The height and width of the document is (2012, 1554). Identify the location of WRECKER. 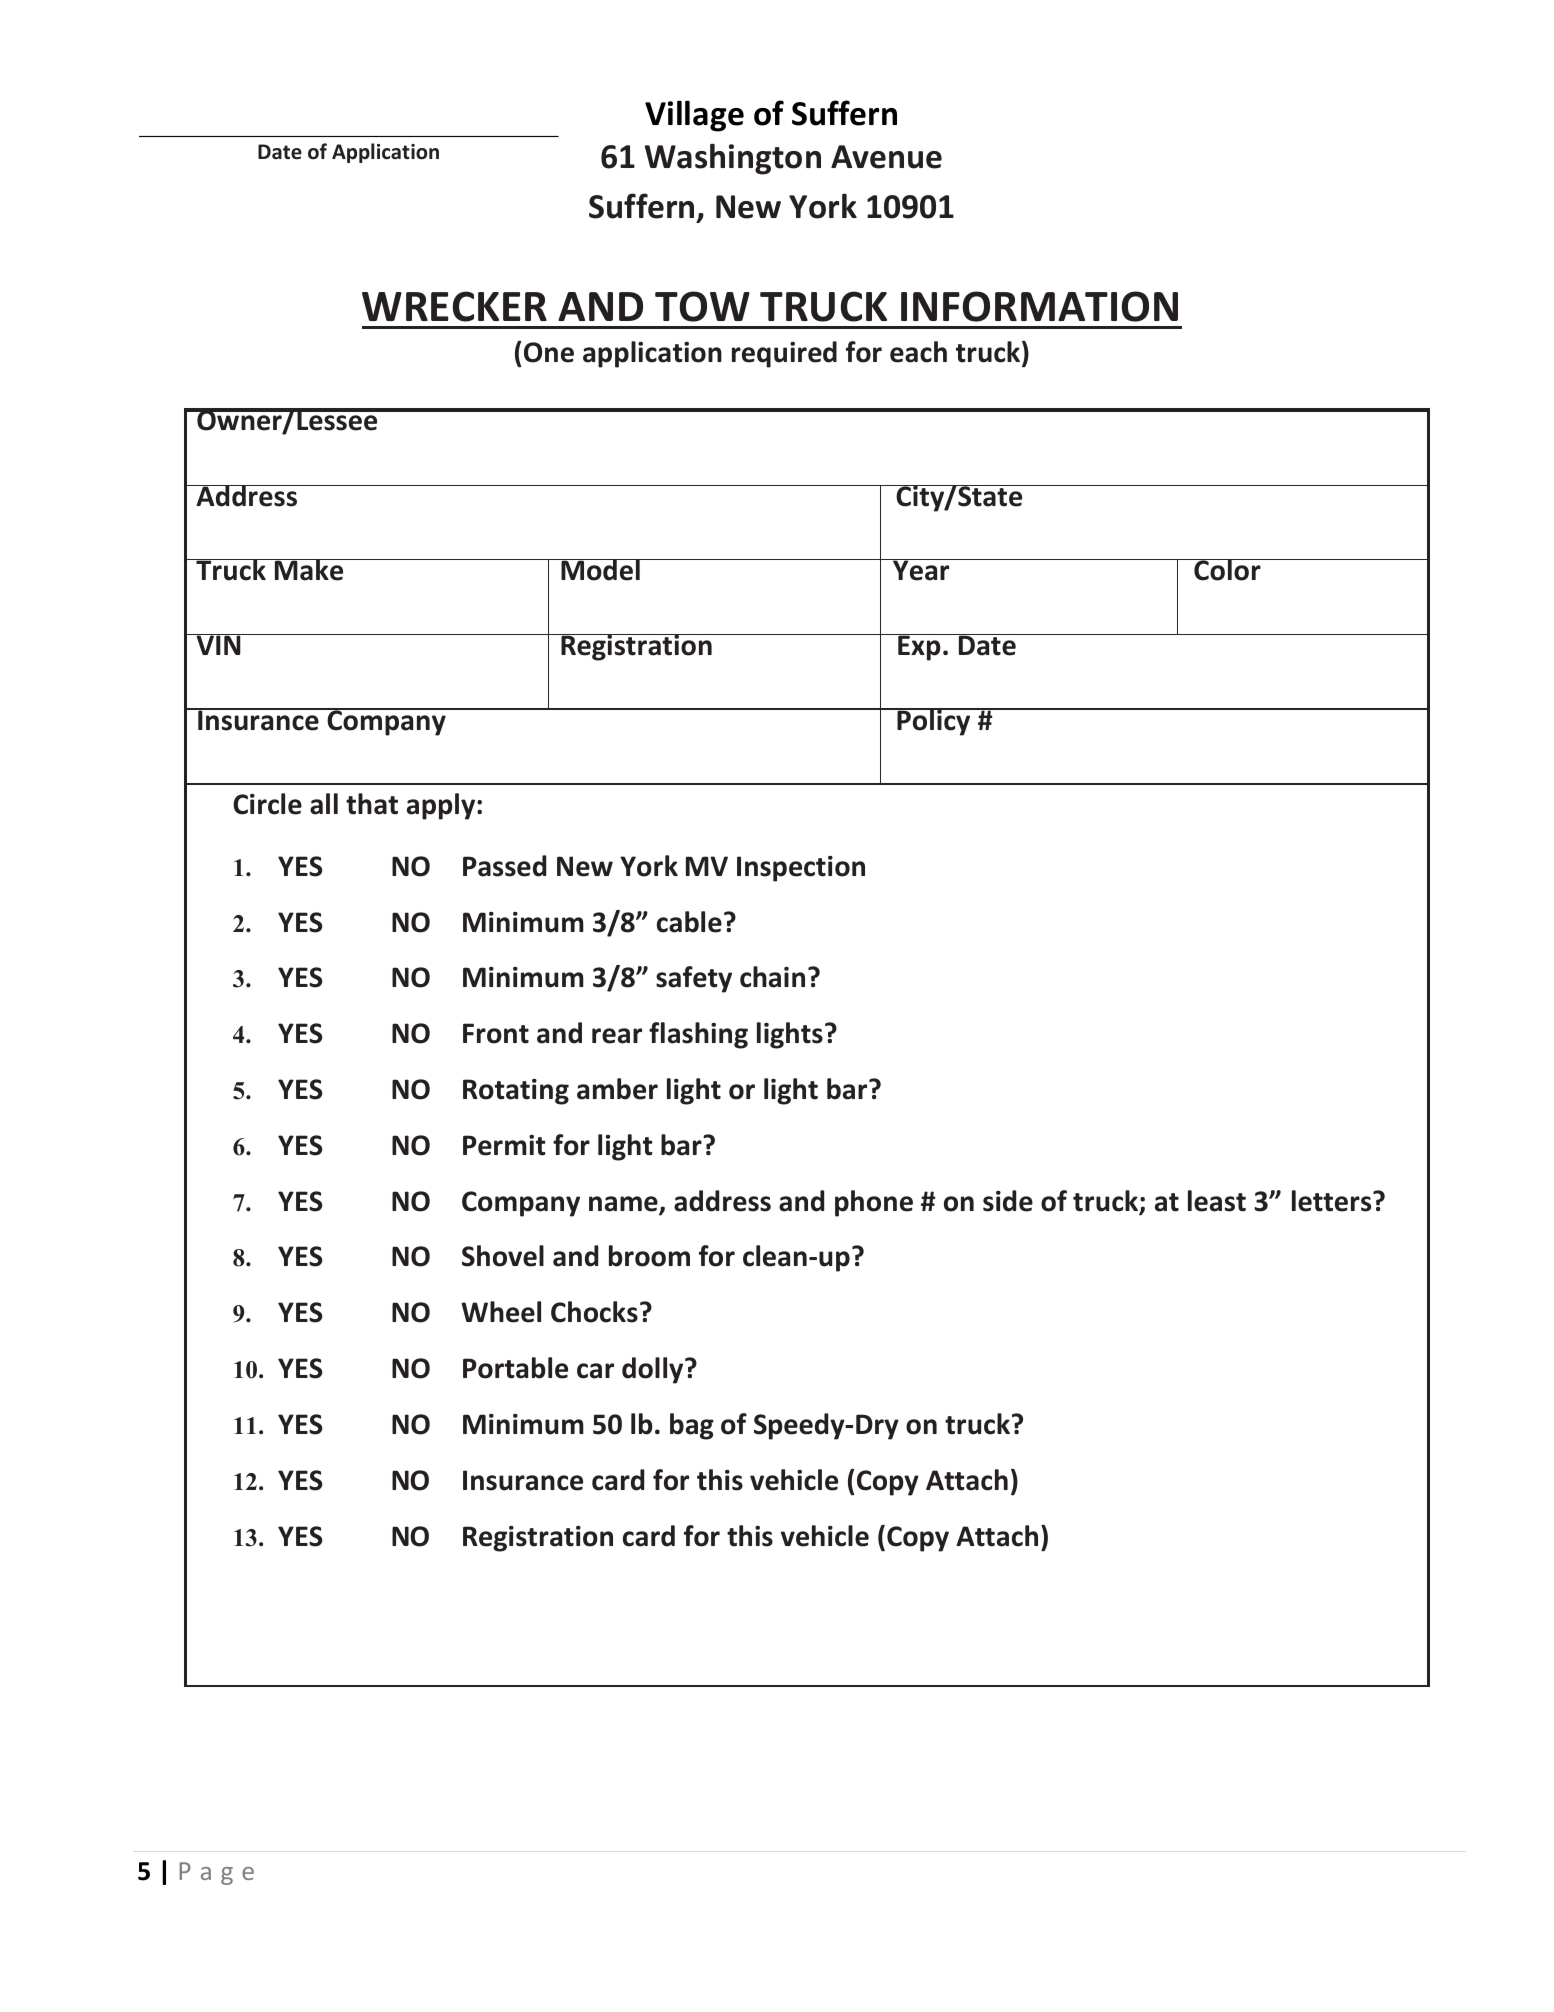
(454, 306).
